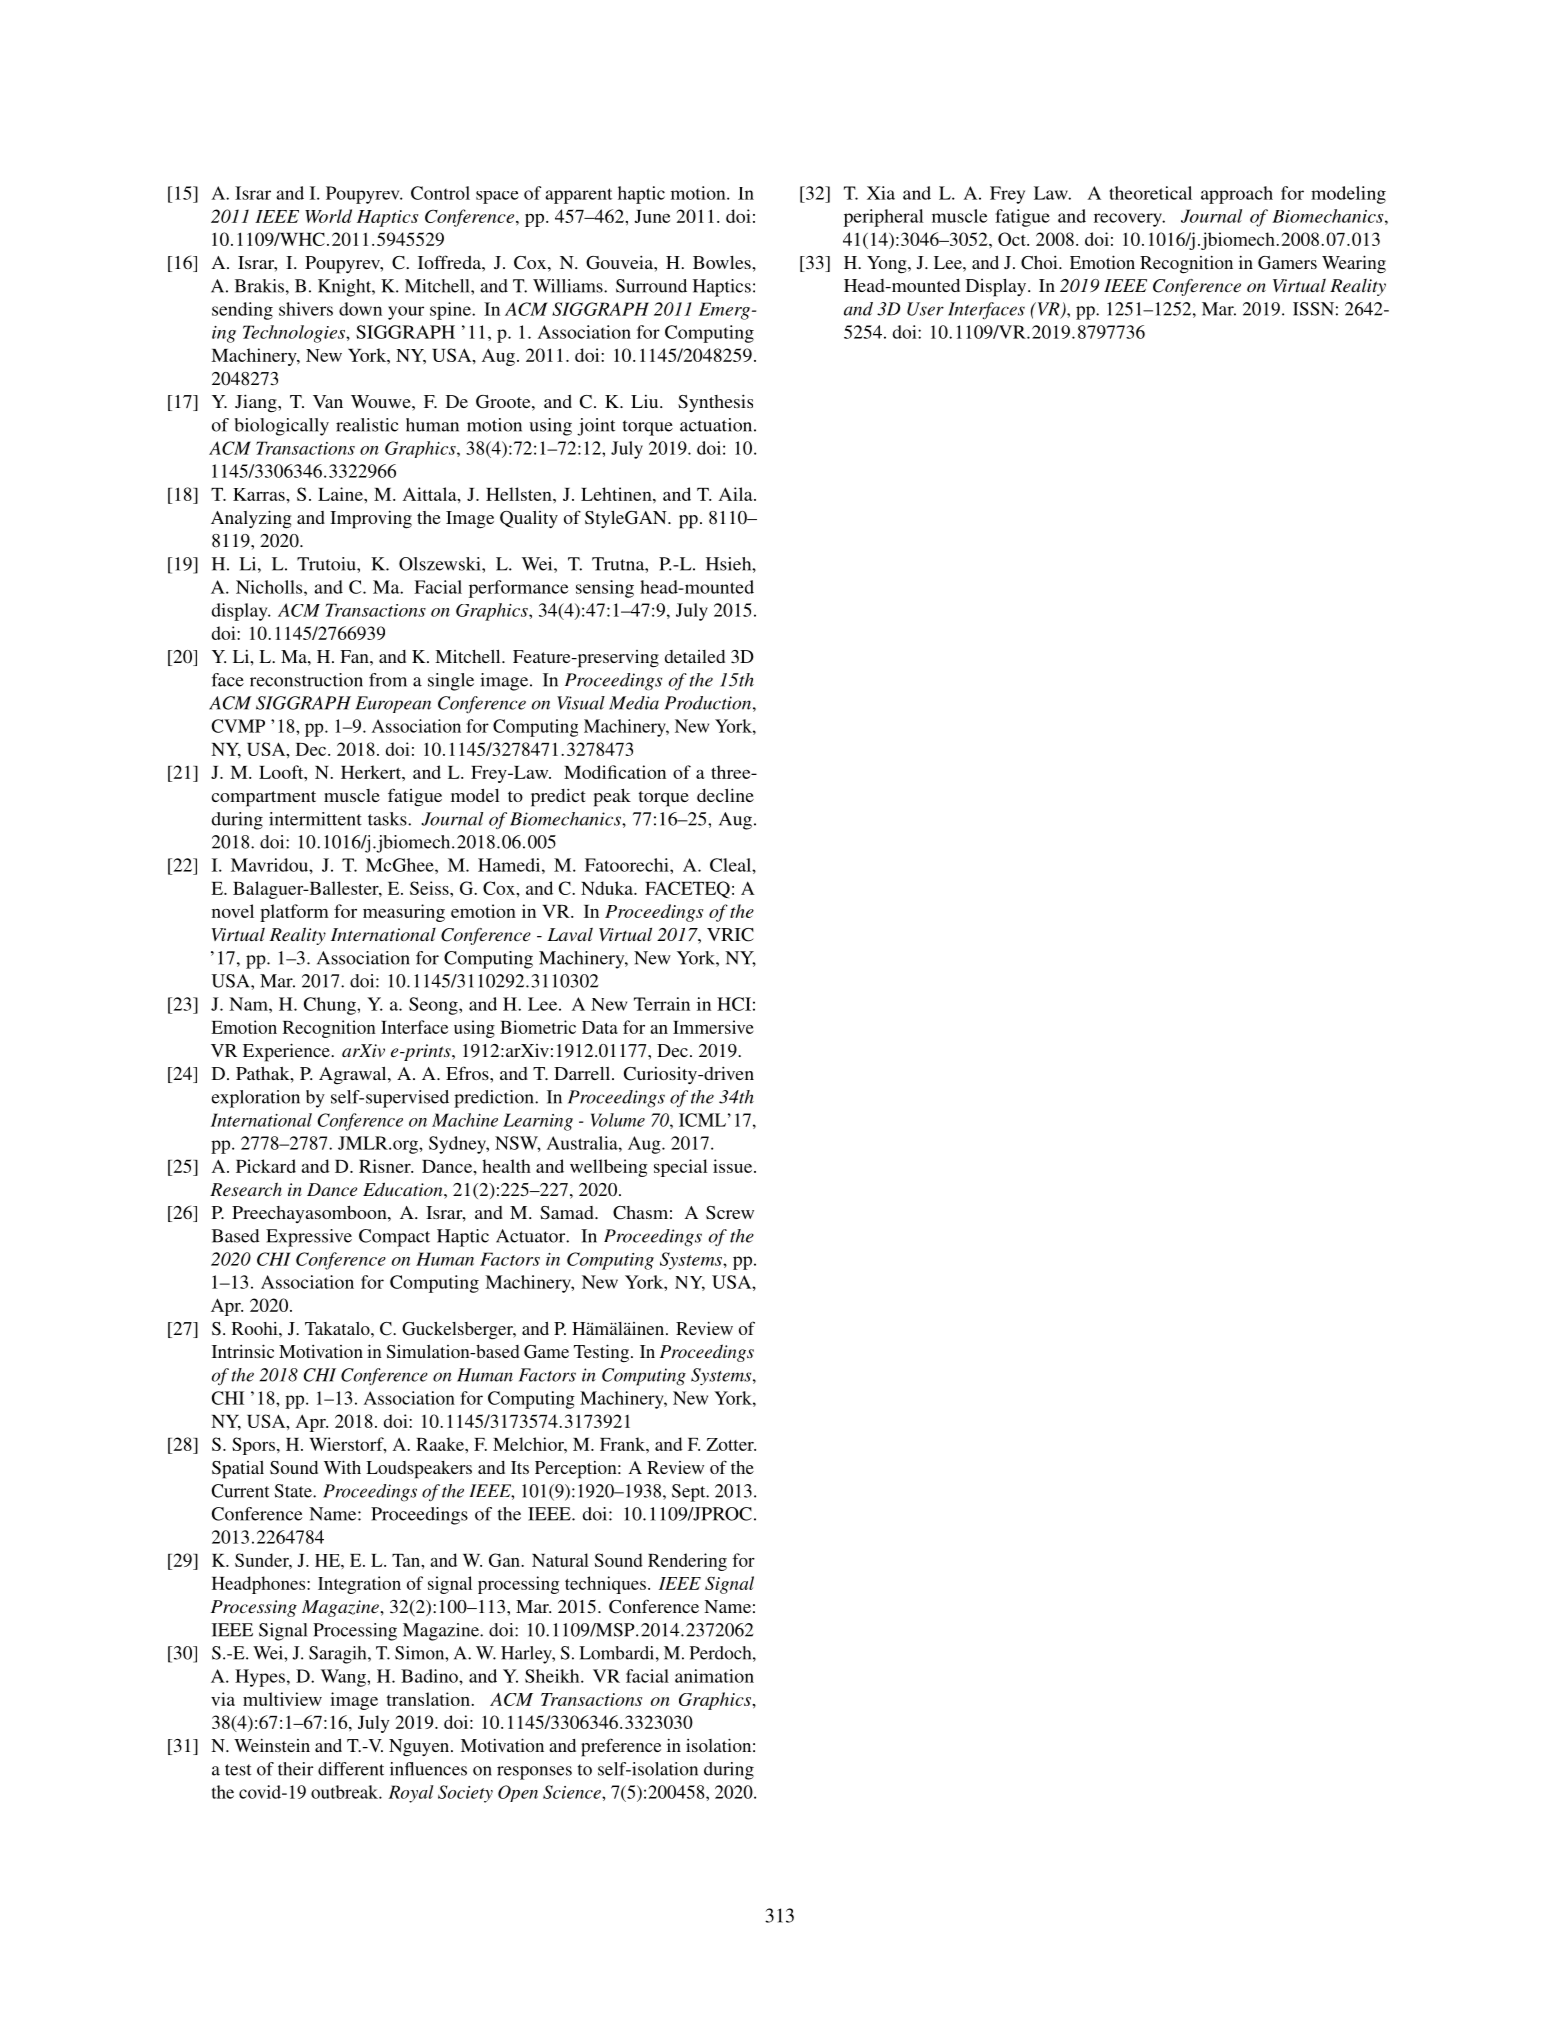  What do you see at coordinates (328, 216) in the page?
I see `World` at bounding box center [328, 216].
